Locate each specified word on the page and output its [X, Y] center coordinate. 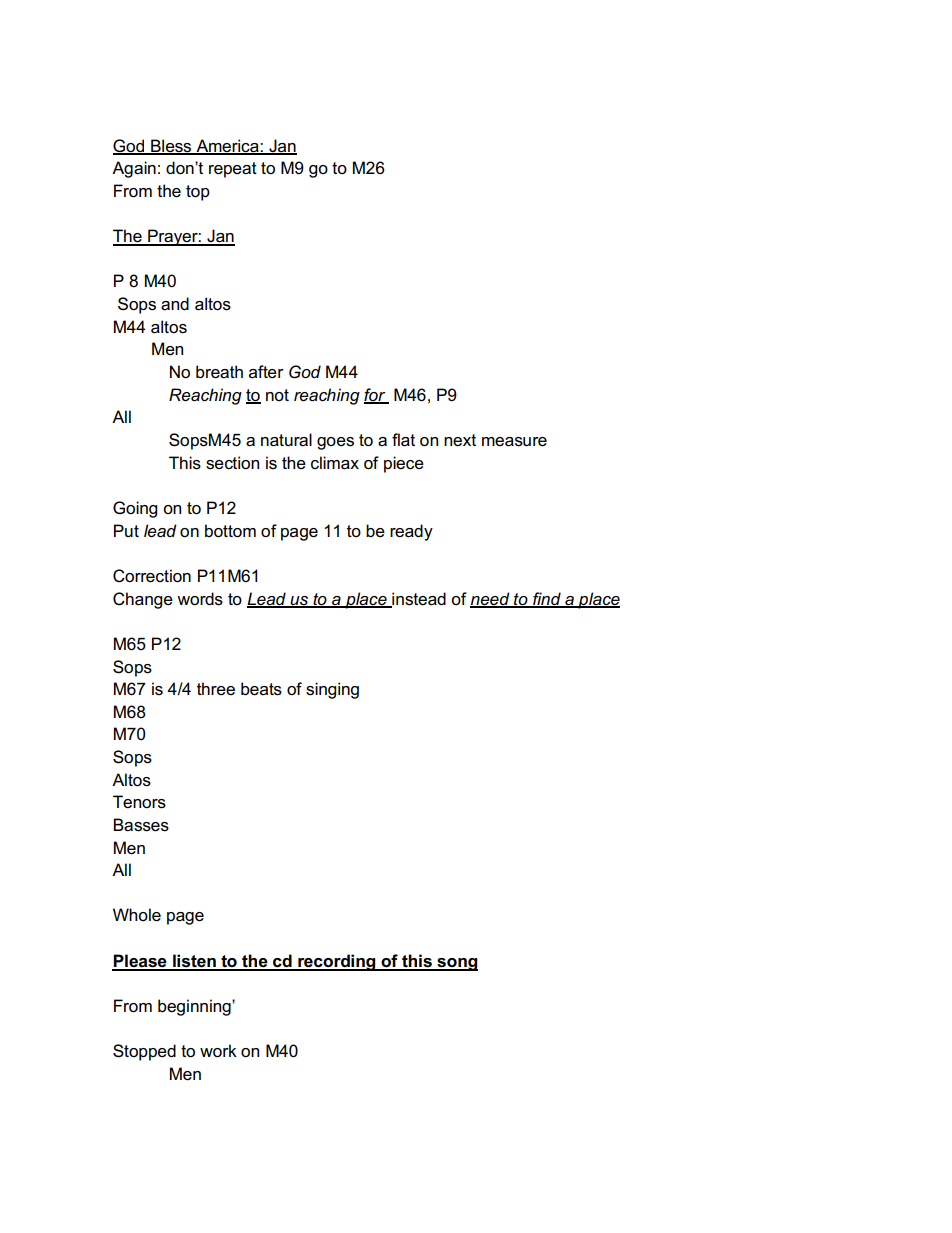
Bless [171, 146]
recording [337, 962]
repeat [233, 170]
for [376, 395]
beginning [195, 1007]
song [456, 964]
